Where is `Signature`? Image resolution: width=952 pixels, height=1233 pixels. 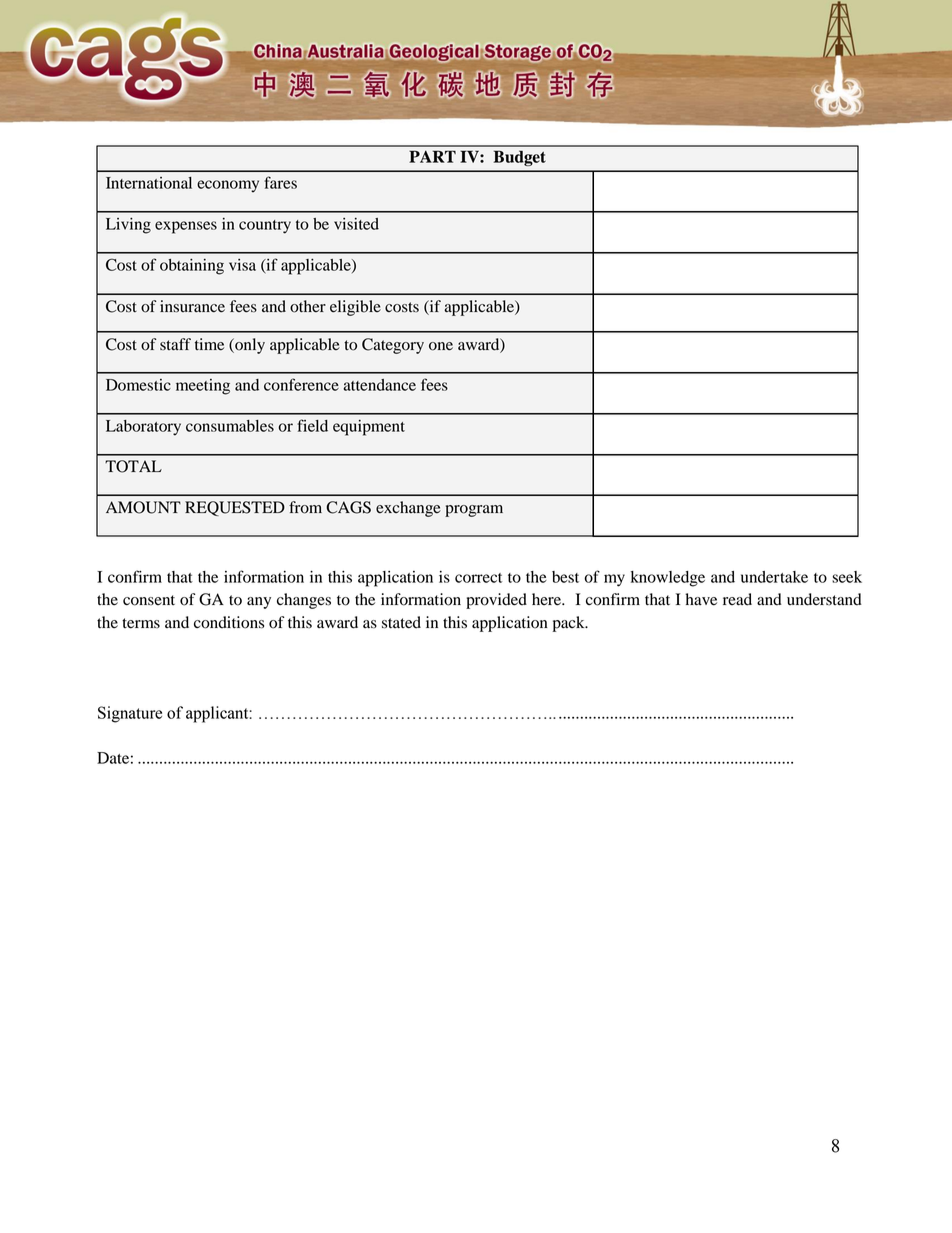 Signature is located at coordinates (130, 714).
